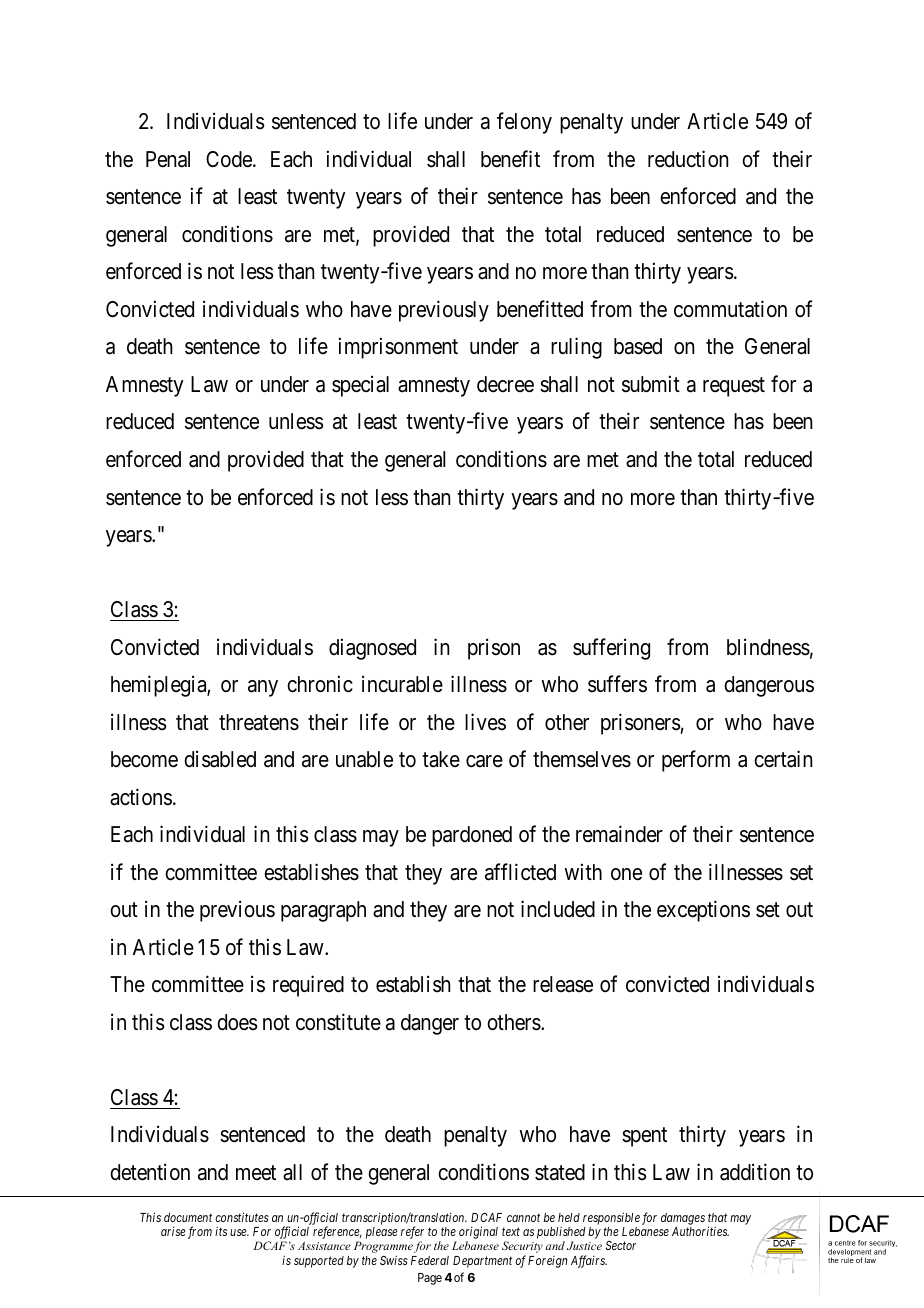 Image resolution: width=924 pixels, height=1308 pixels. Describe the element at coordinates (239, 1232) in the image. I see `use` at that location.
